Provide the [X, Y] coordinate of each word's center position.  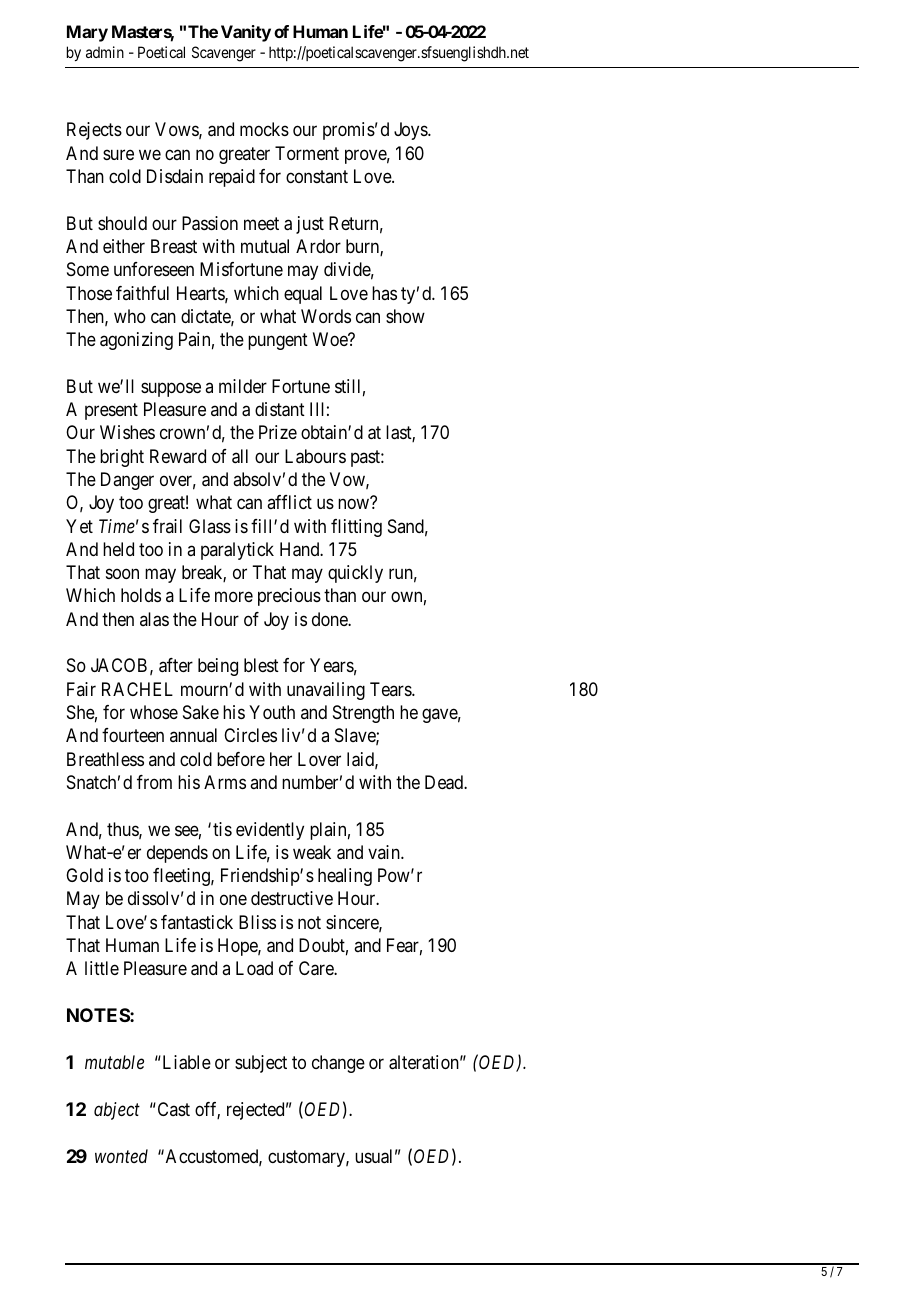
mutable [114, 1062]
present [111, 411]
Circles [250, 735]
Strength [363, 714]
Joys [411, 131]
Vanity [246, 33]
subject [261, 1064]
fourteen [133, 735]
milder [243, 386]
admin [105, 52]
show [405, 316]
